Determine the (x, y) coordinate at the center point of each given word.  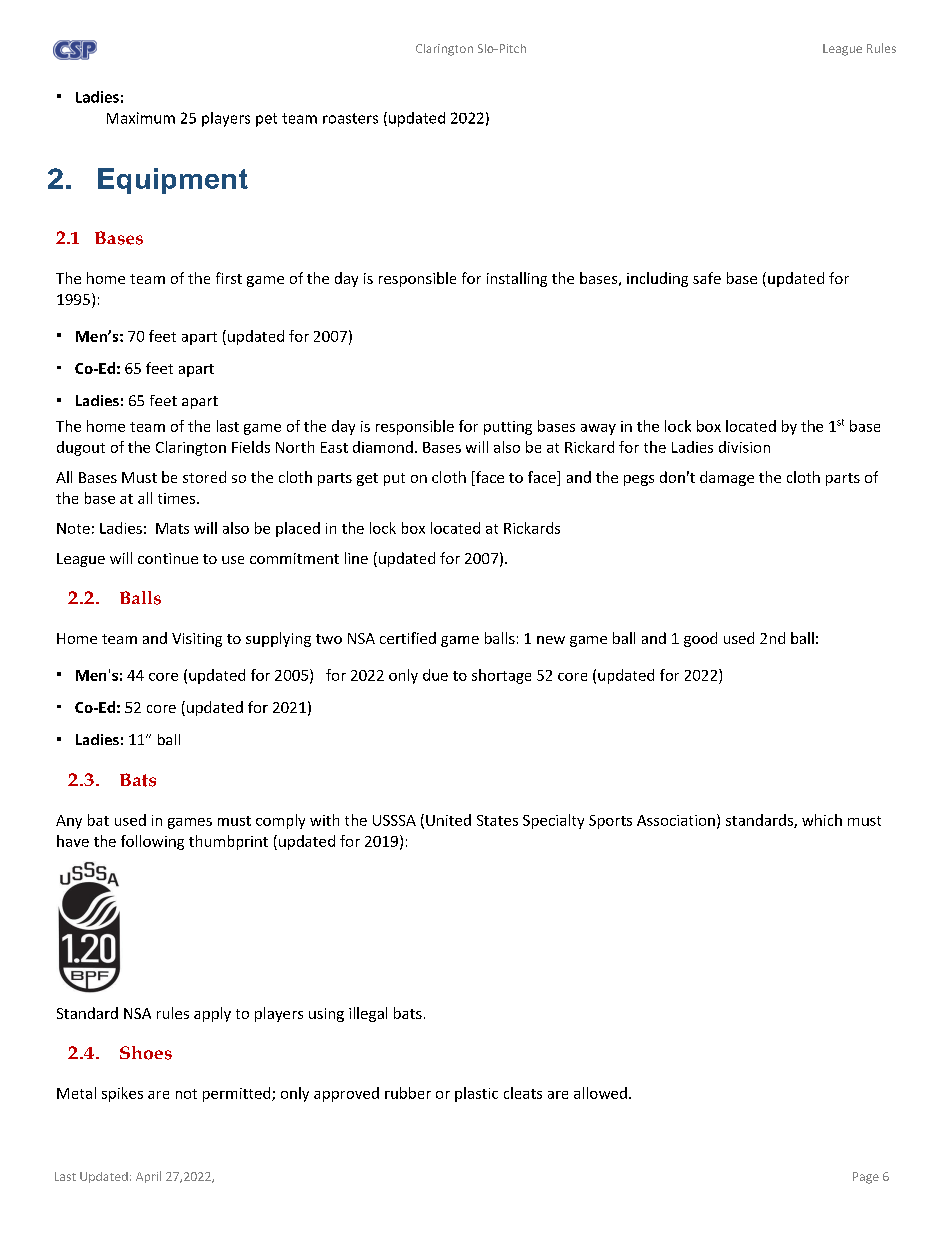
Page (866, 1178)
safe (707, 278)
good (700, 639)
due (435, 675)
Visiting (197, 640)
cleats (523, 1093)
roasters (350, 118)
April (148, 1177)
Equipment (173, 181)
